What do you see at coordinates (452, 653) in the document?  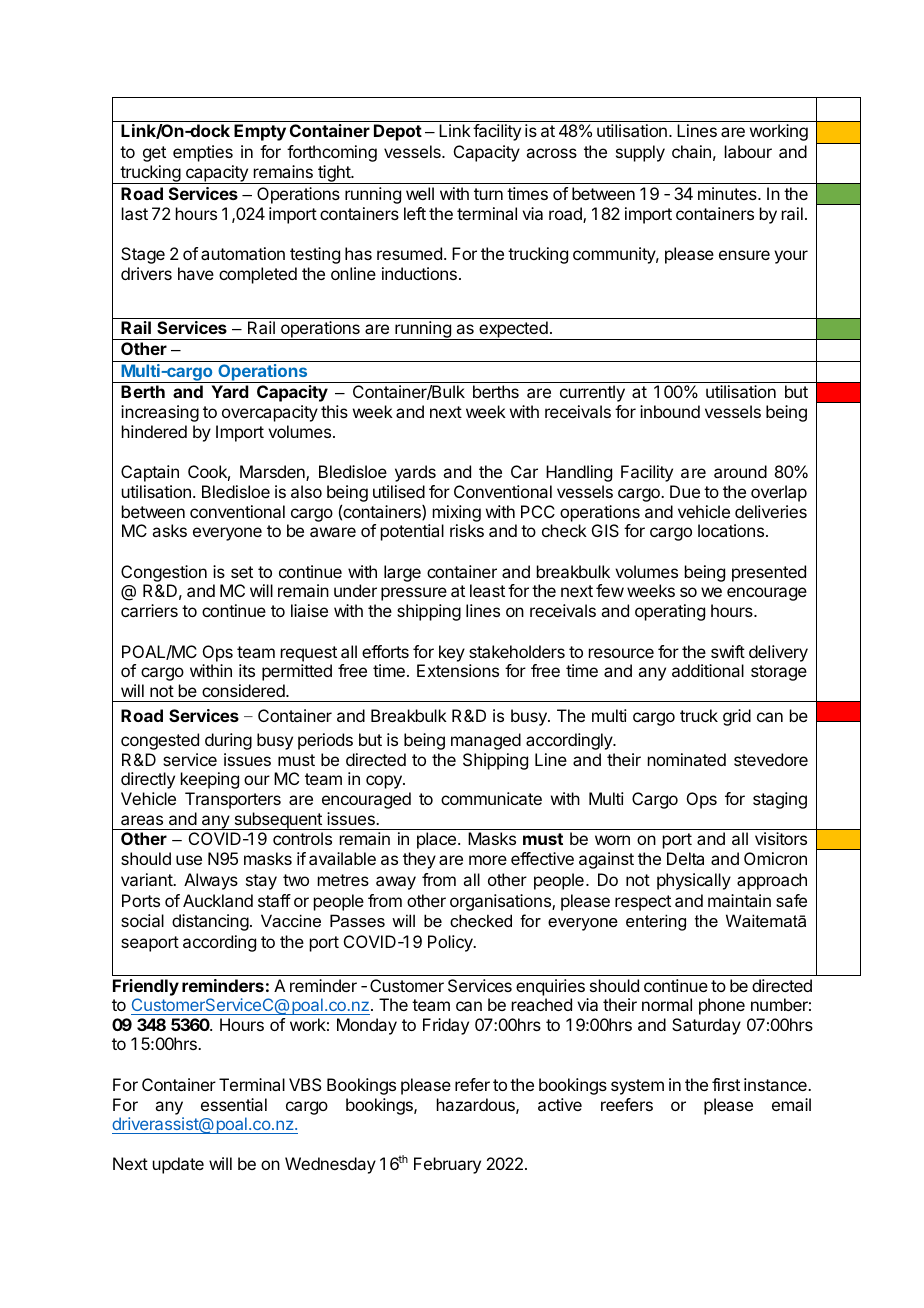 I see `key` at bounding box center [452, 653].
